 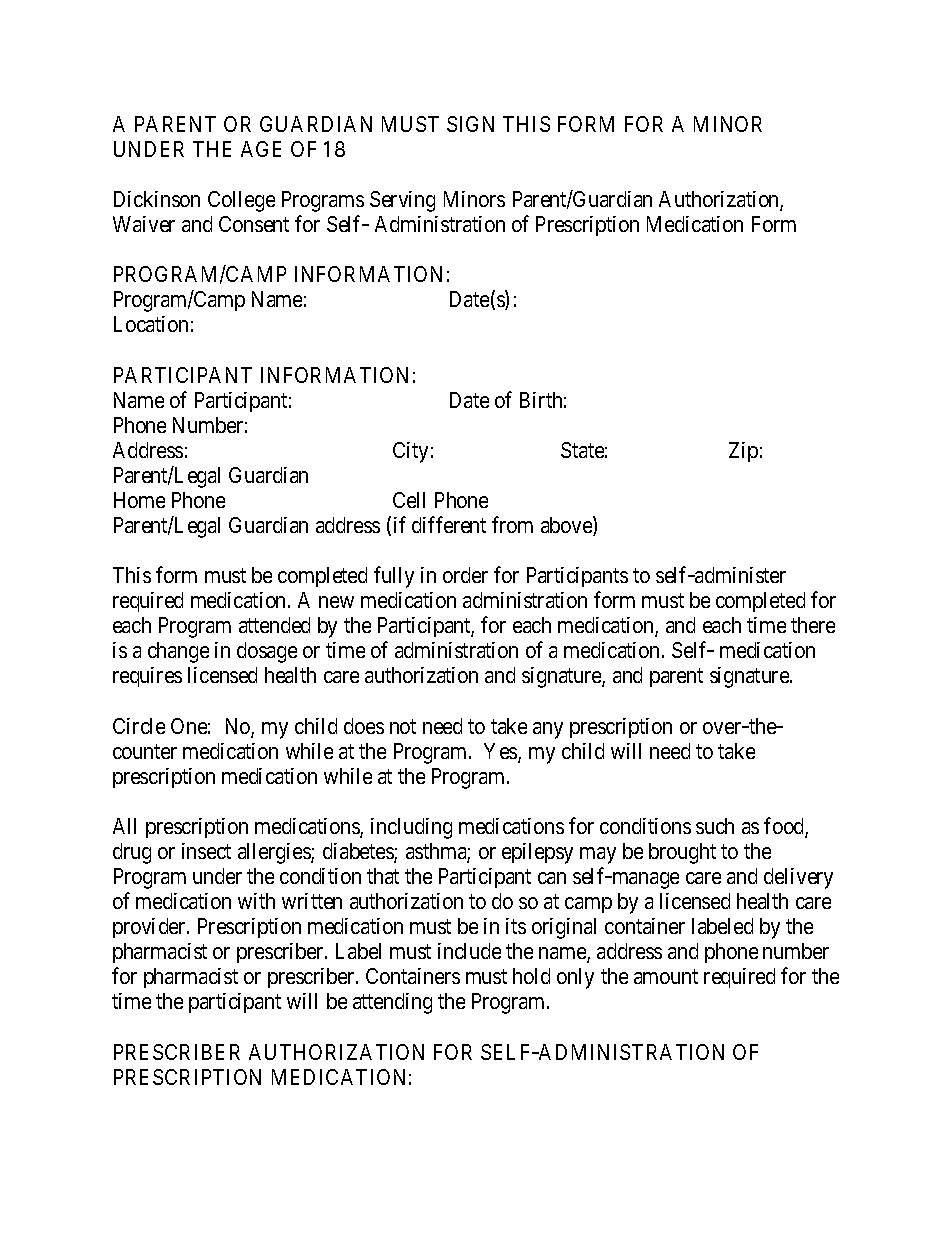 I want to click on Circle, so click(x=139, y=726).
